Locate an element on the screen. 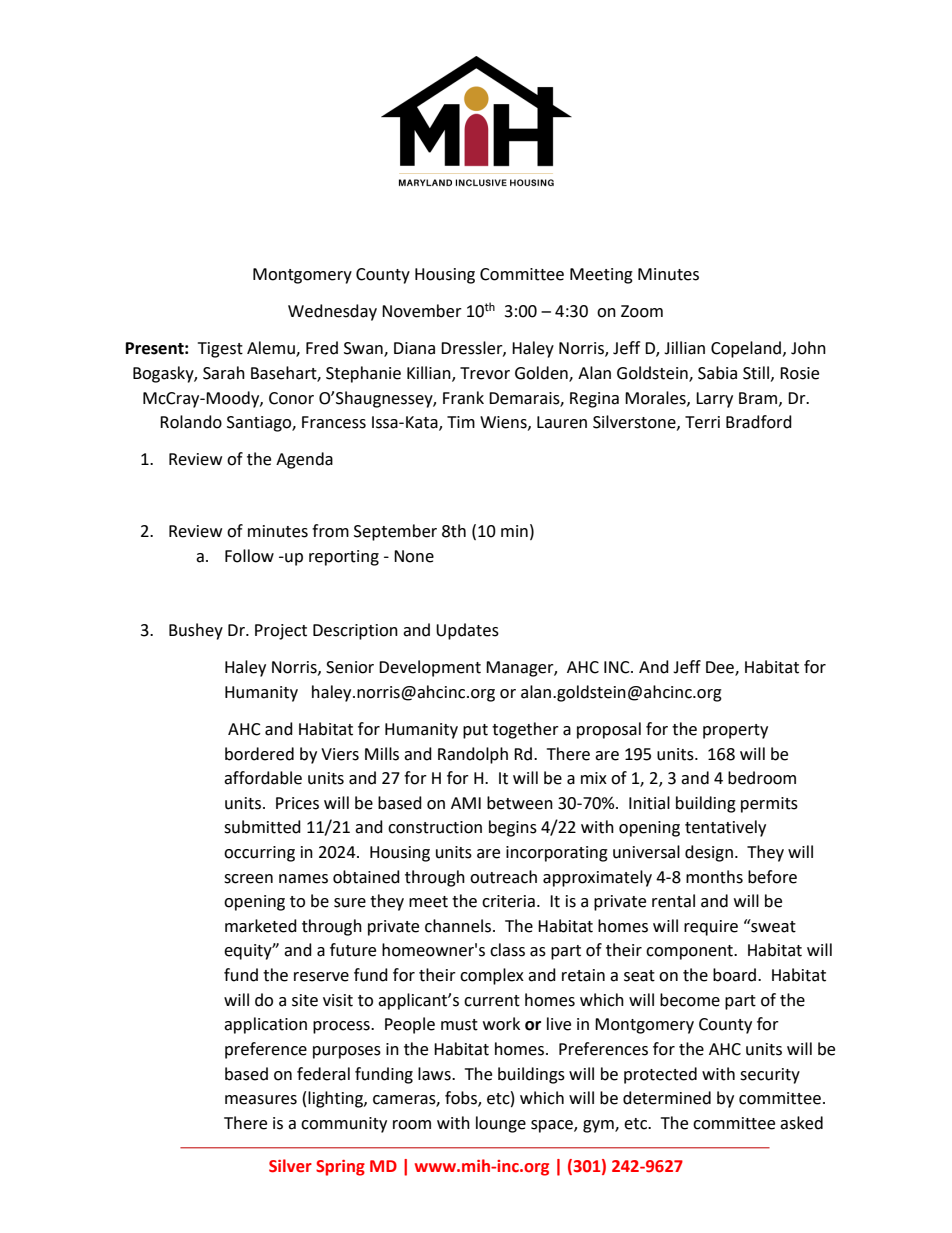 The image size is (952, 1233). lounge is located at coordinates (501, 1124).
